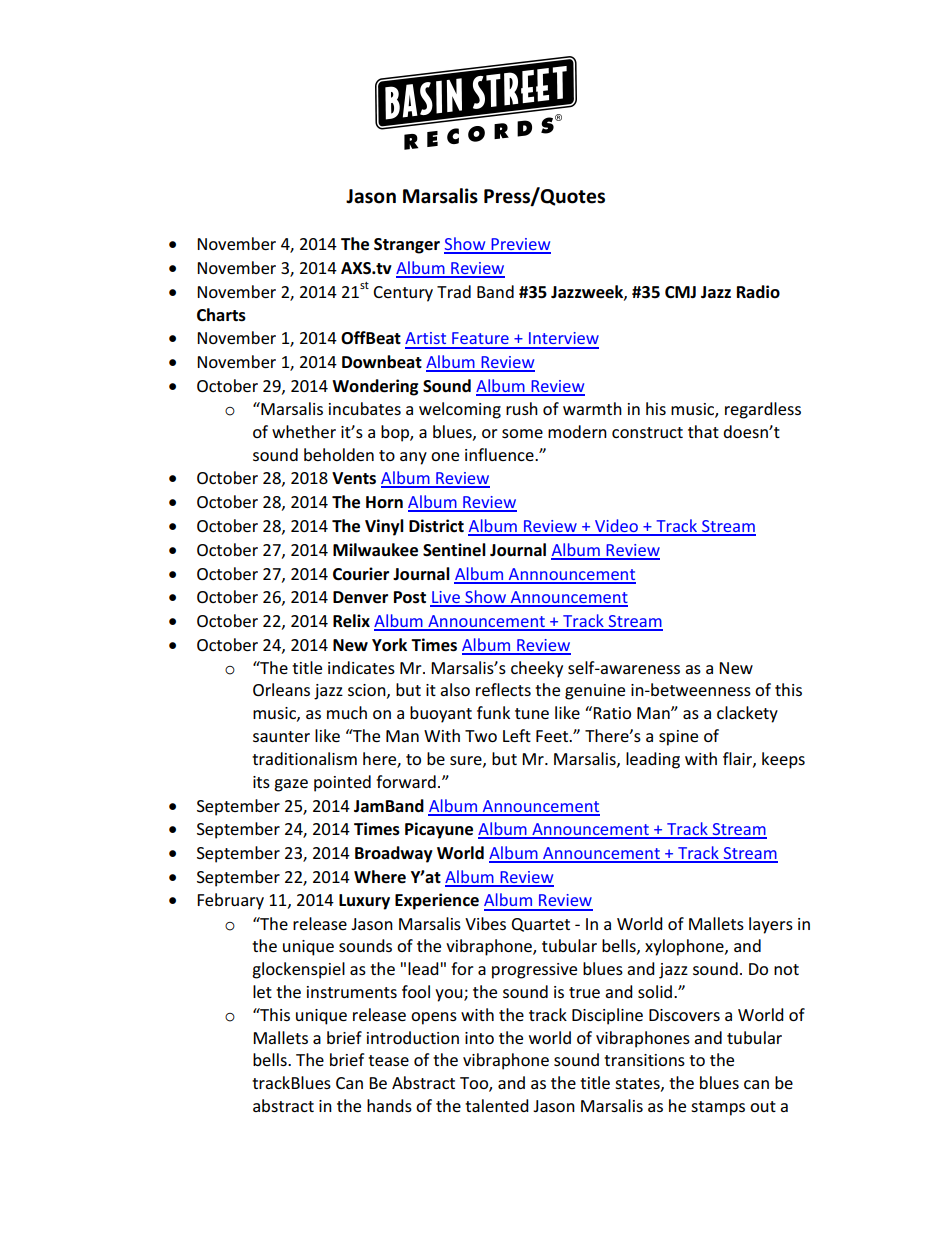  Describe the element at coordinates (771, 925) in the screenshot. I see `layers` at that location.
